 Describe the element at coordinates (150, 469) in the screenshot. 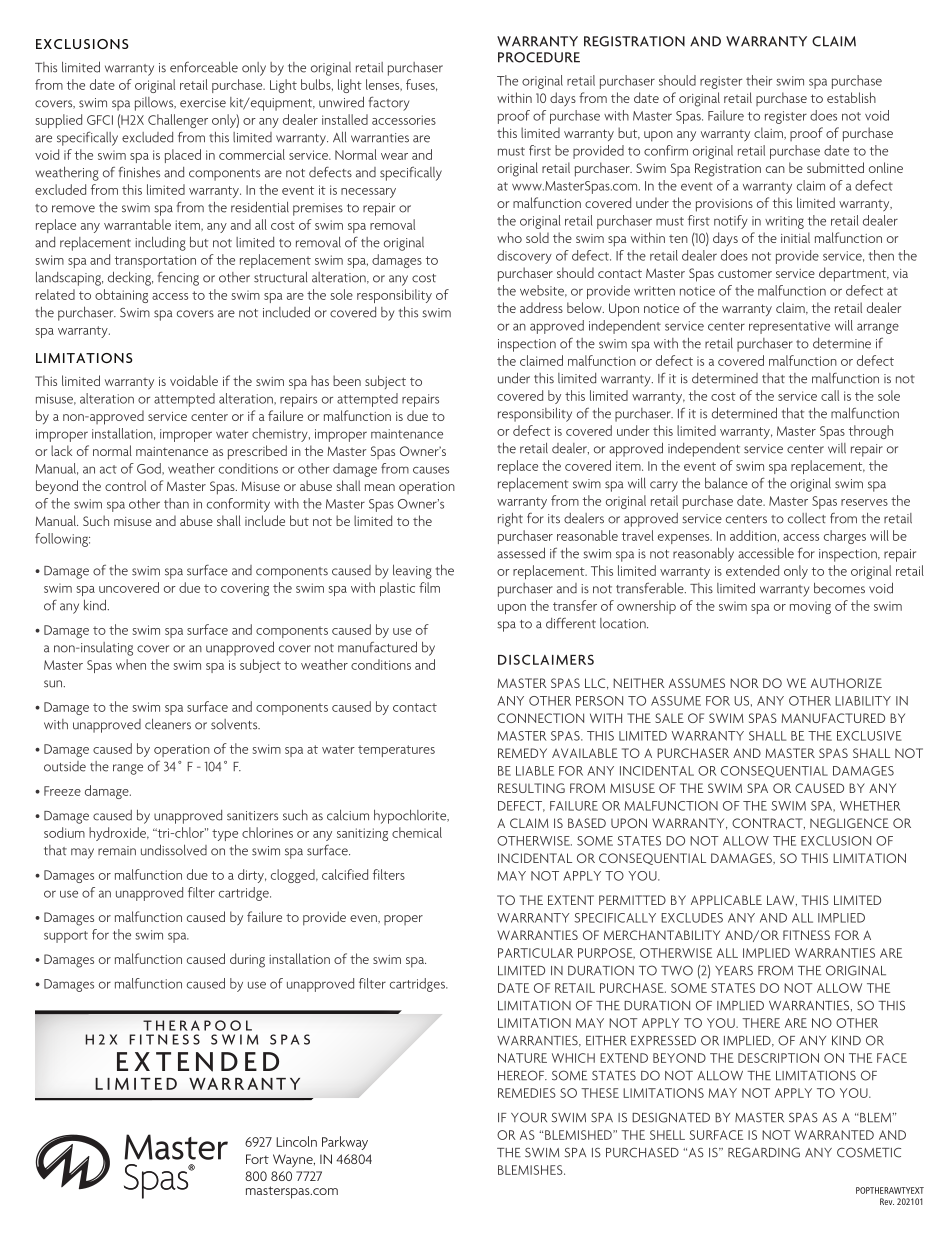

I see `God` at that location.
